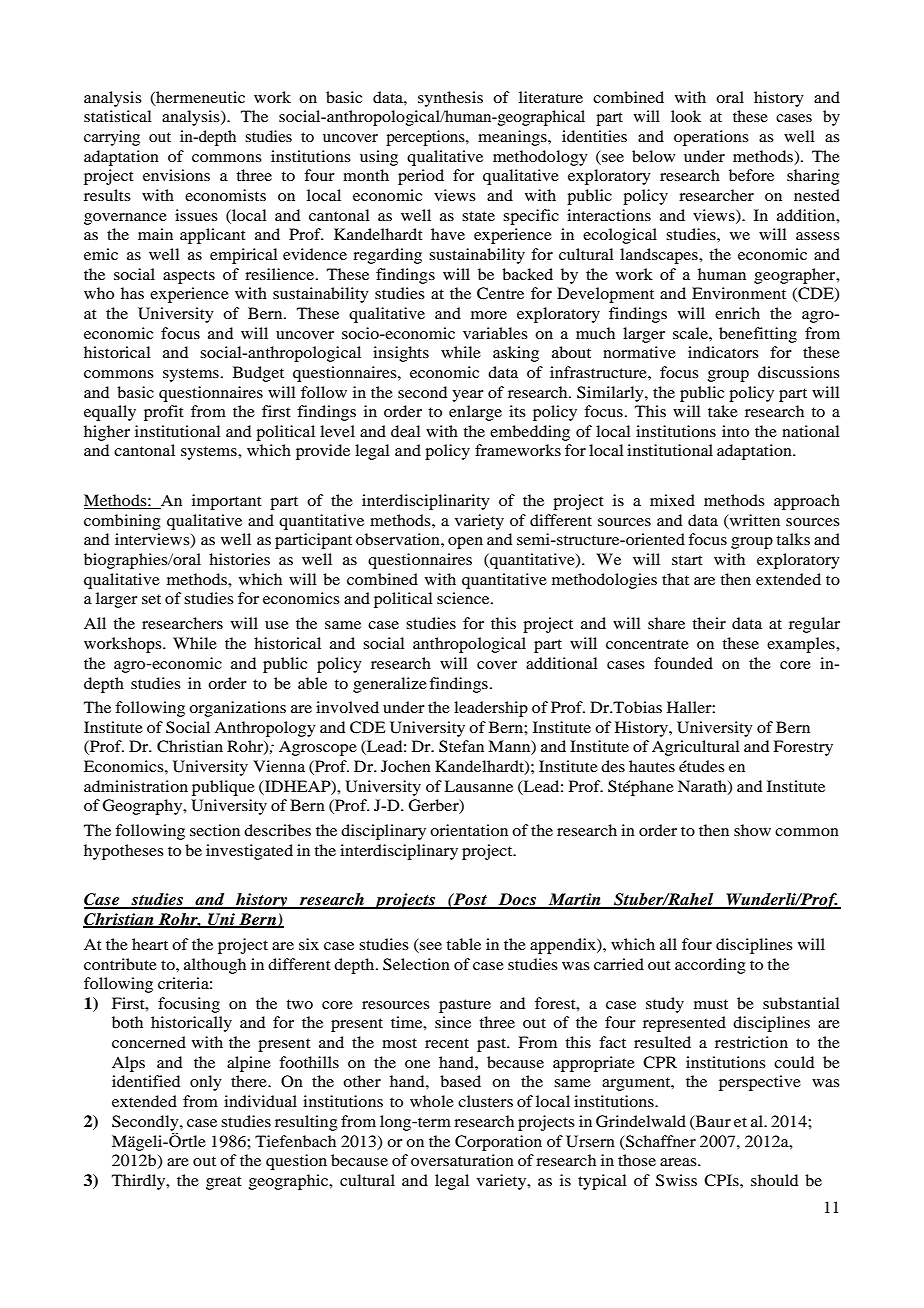  What do you see at coordinates (711, 138) in the screenshot?
I see `operations` at bounding box center [711, 138].
